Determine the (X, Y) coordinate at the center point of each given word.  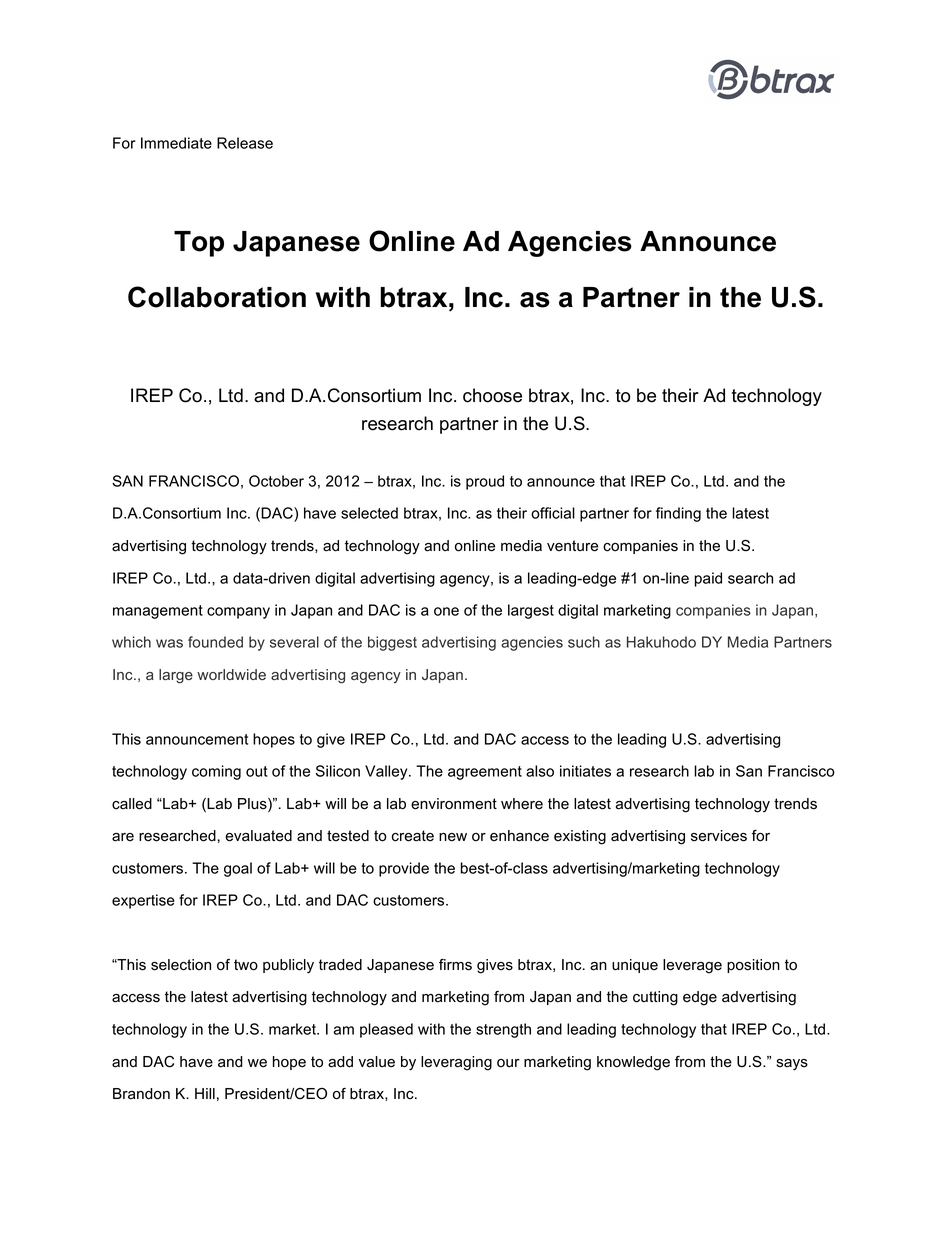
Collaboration (217, 297)
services (719, 836)
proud (485, 482)
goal (238, 869)
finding (678, 514)
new (453, 837)
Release (245, 143)
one (446, 611)
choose (492, 395)
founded (215, 642)
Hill (205, 1093)
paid (708, 579)
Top (199, 244)
